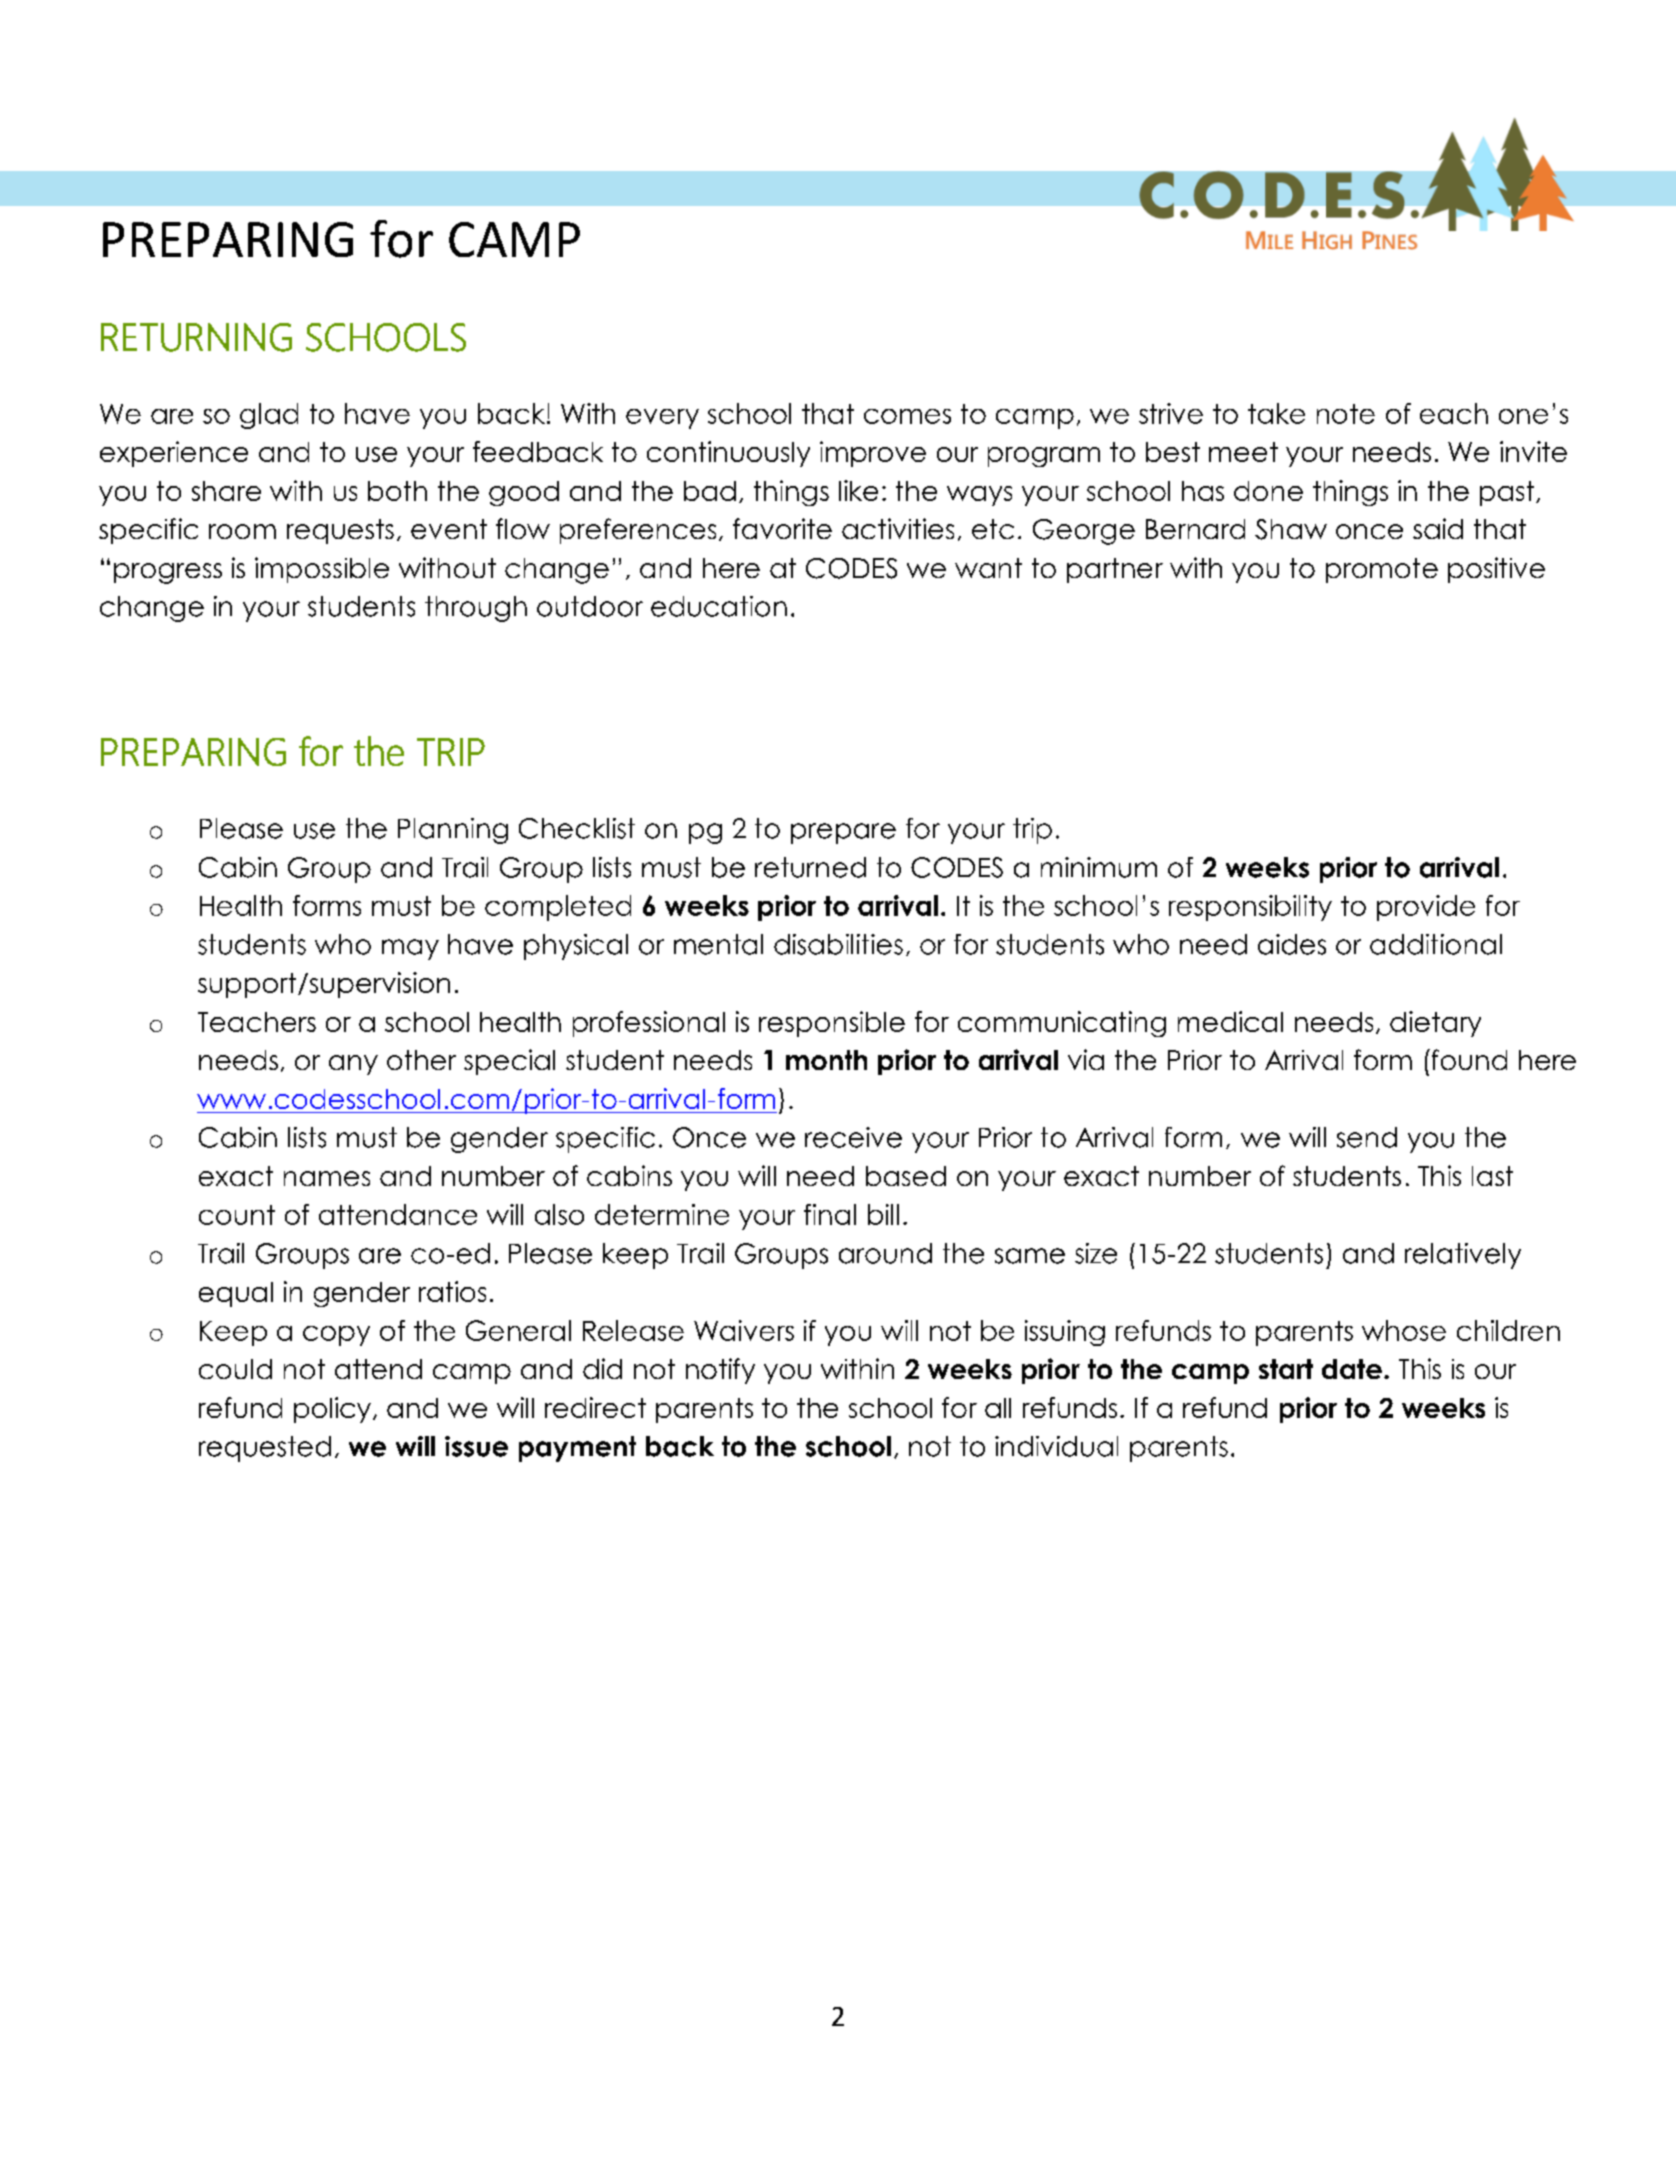  What do you see at coordinates (410, 949) in the image?
I see `may` at bounding box center [410, 949].
